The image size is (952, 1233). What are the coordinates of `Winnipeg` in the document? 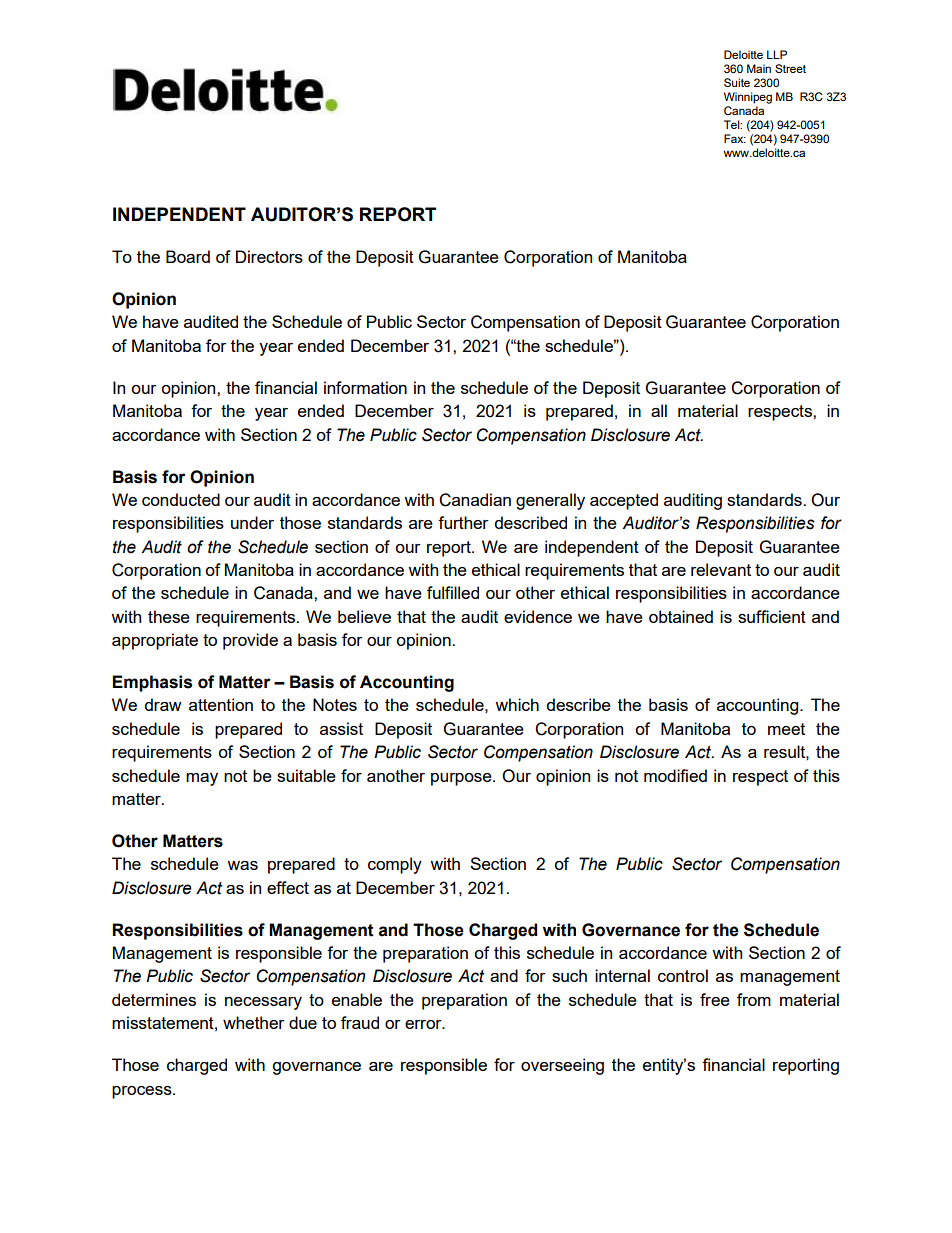 It's located at (748, 98).
